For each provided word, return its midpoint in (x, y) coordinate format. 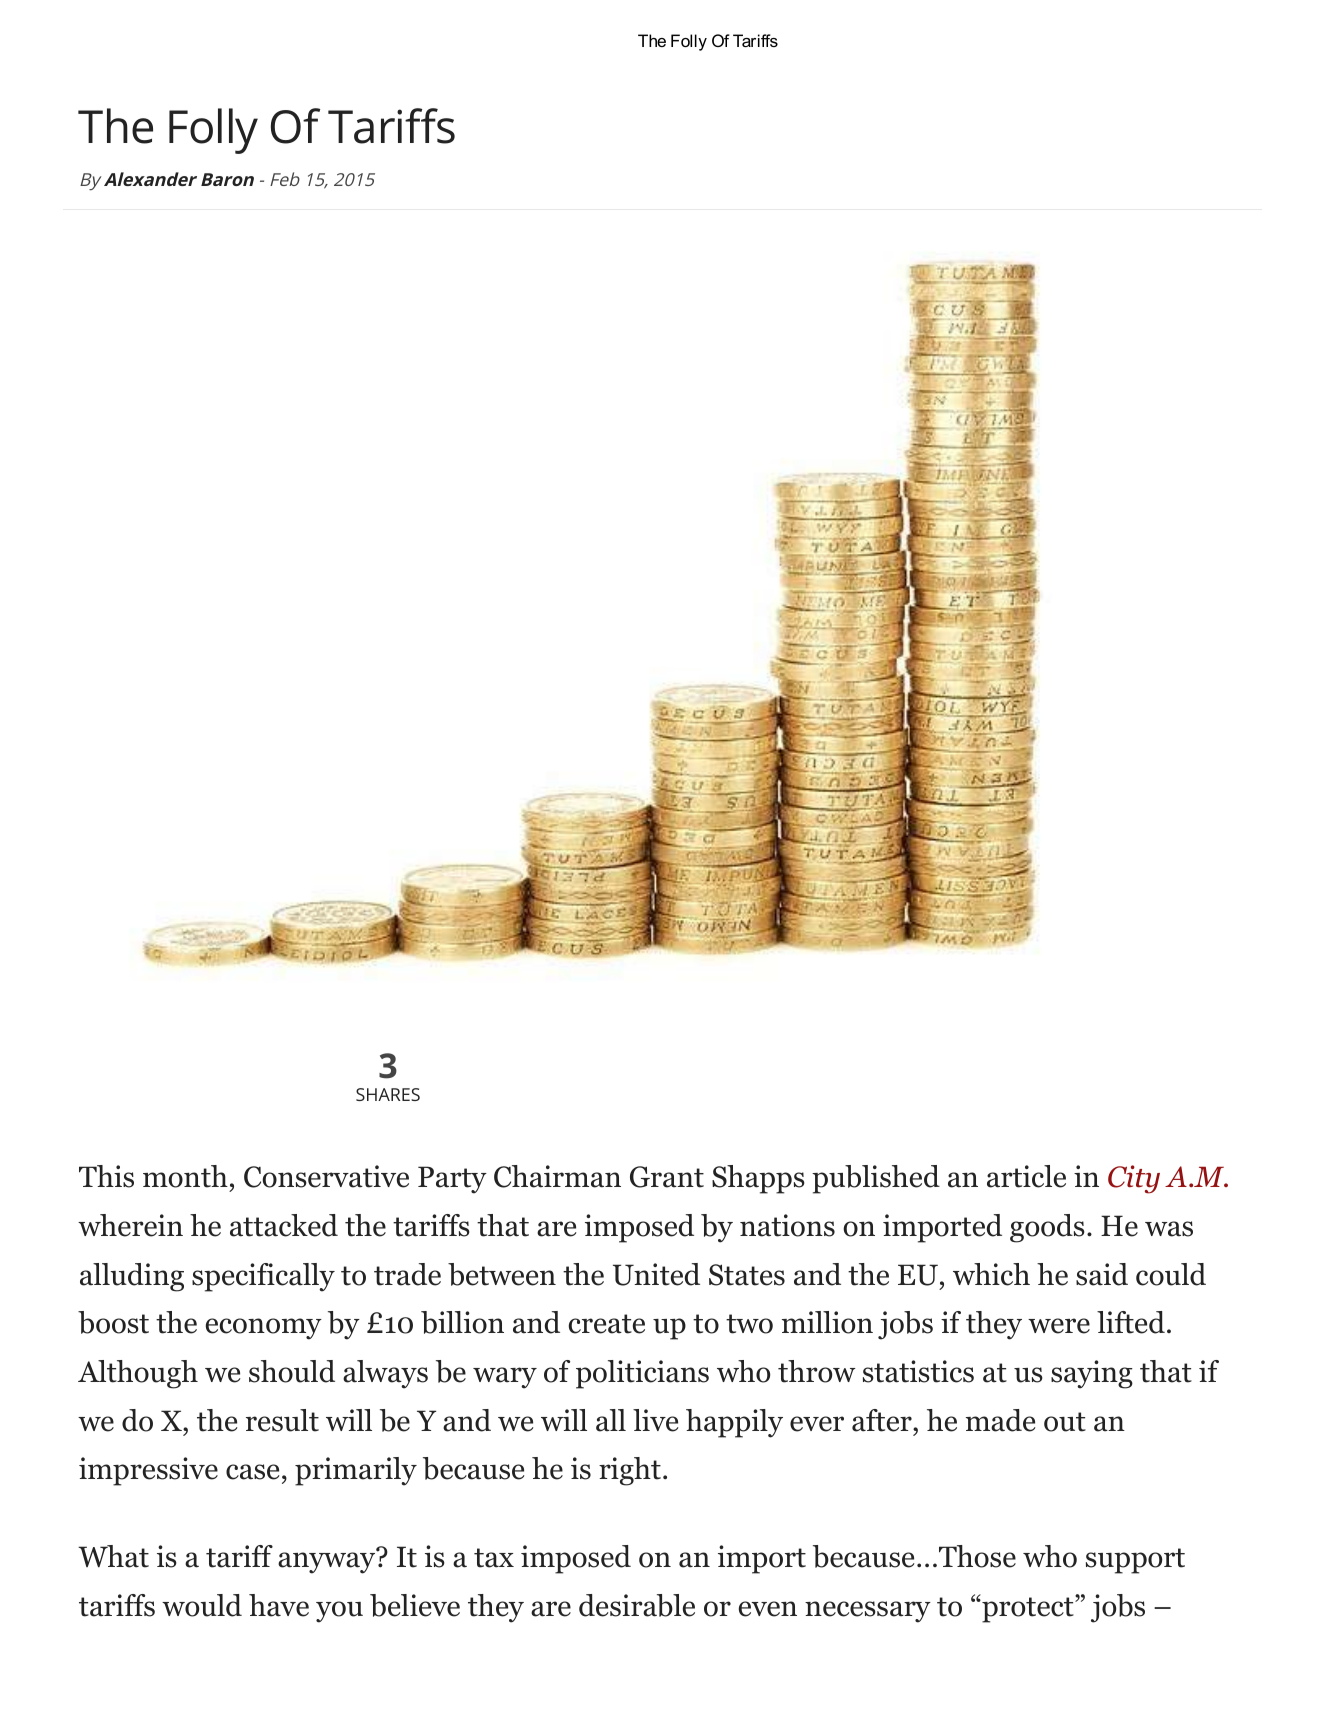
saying (1092, 1374)
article (1026, 1176)
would (202, 1605)
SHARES (388, 1094)
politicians (642, 1374)
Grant (667, 1177)
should (292, 1371)
